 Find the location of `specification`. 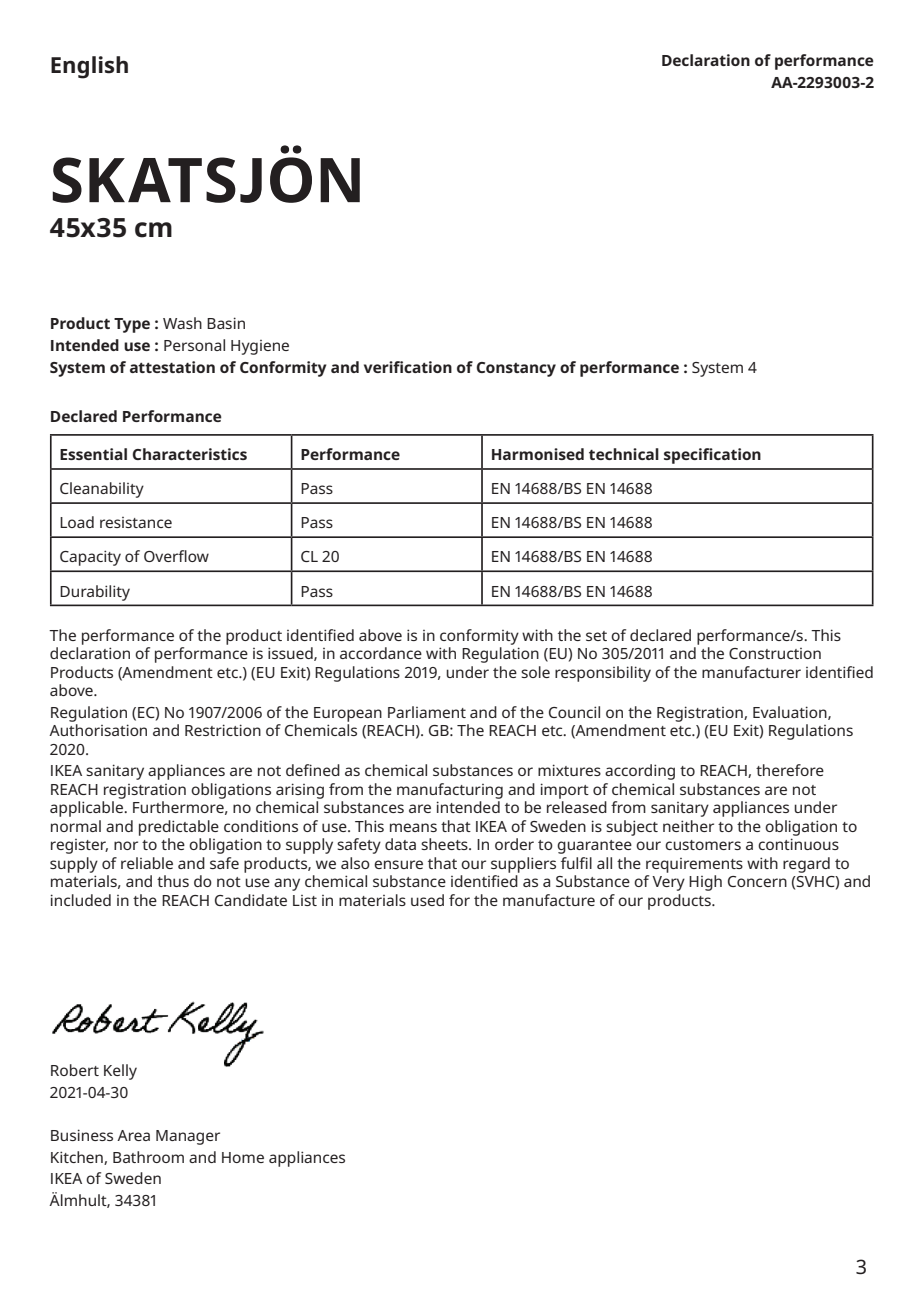

specification is located at coordinates (712, 456).
